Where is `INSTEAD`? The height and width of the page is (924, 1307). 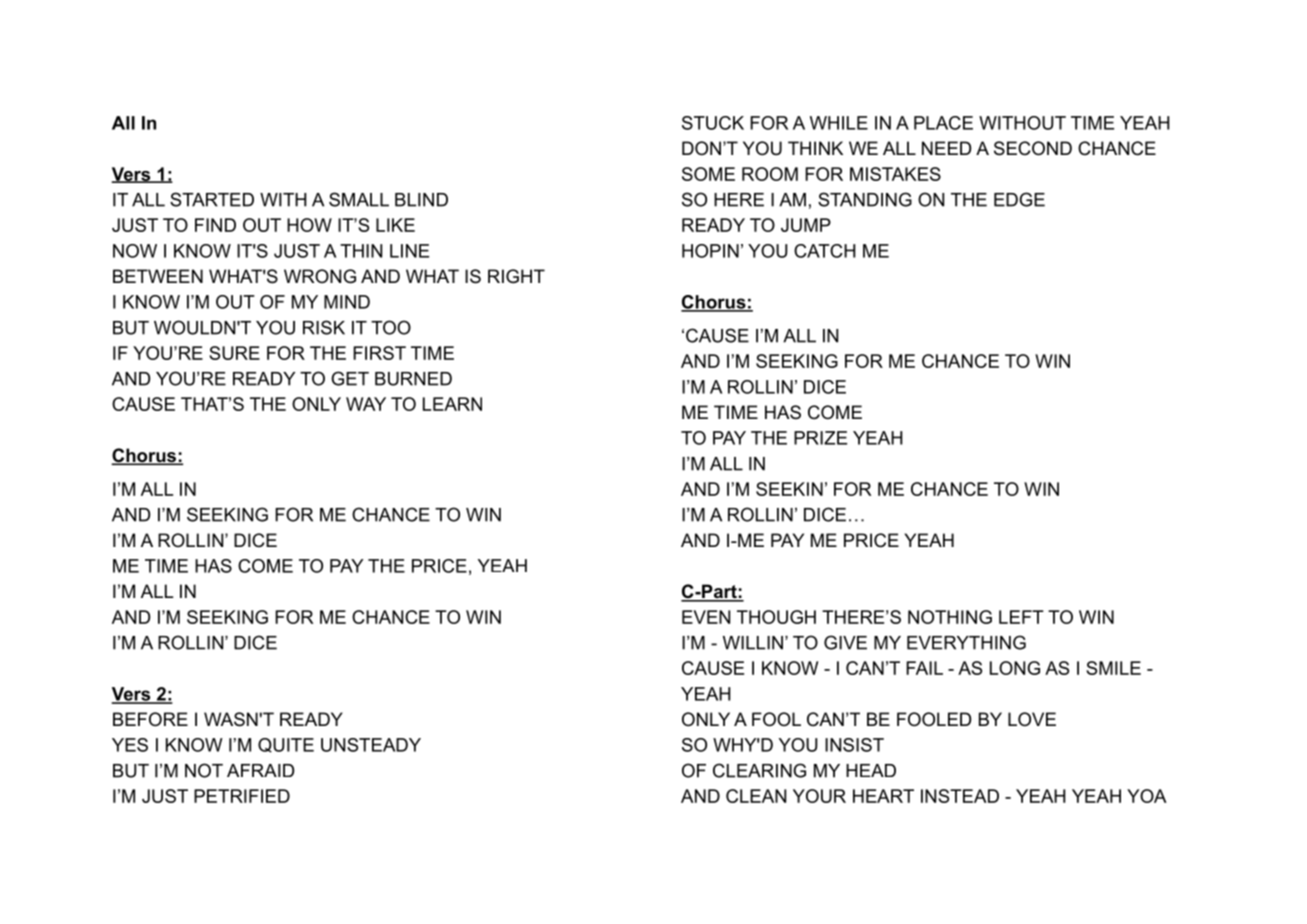
INSTEAD is located at coordinates (960, 796).
